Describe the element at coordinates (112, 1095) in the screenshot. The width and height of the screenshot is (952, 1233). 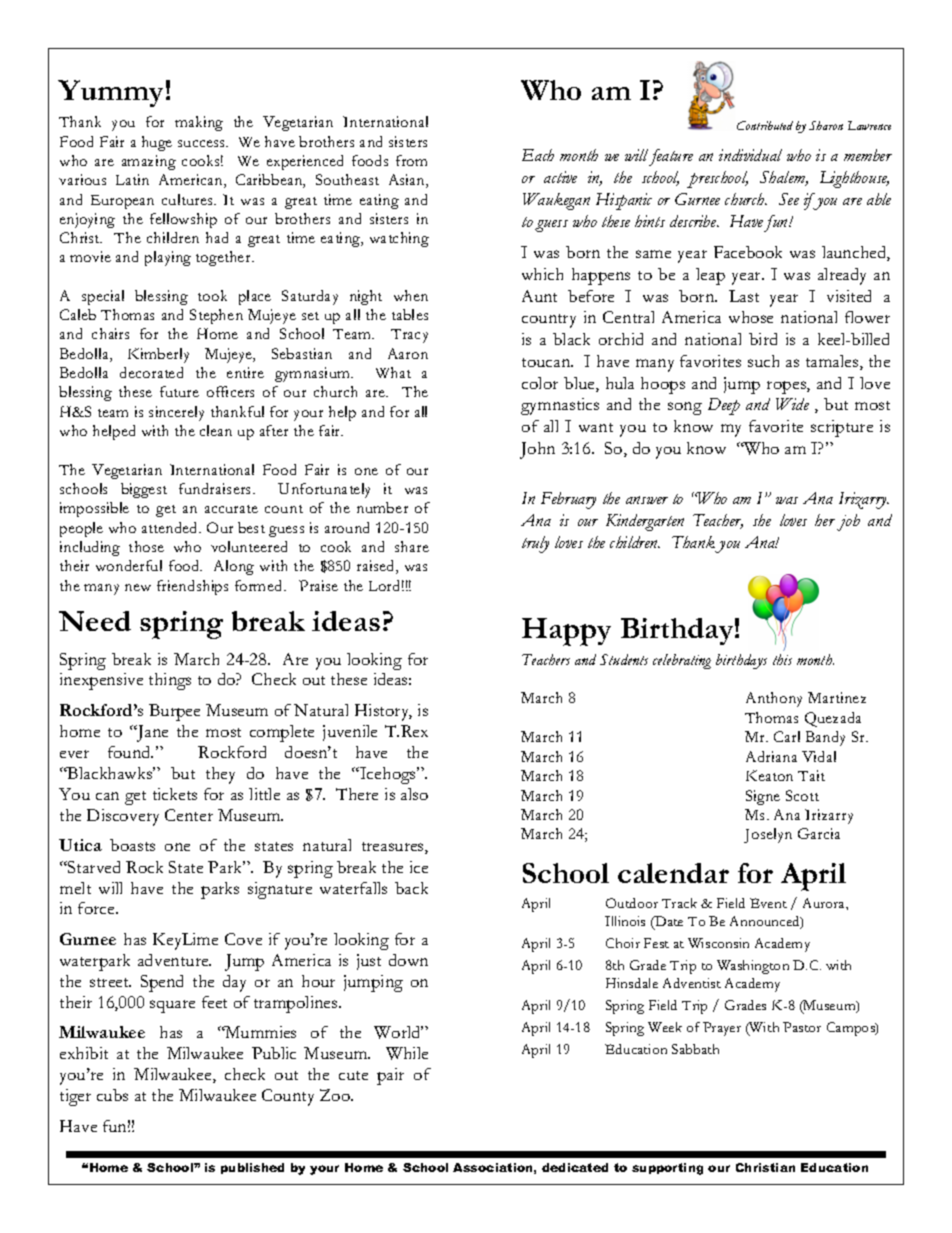
I see `cubs` at that location.
